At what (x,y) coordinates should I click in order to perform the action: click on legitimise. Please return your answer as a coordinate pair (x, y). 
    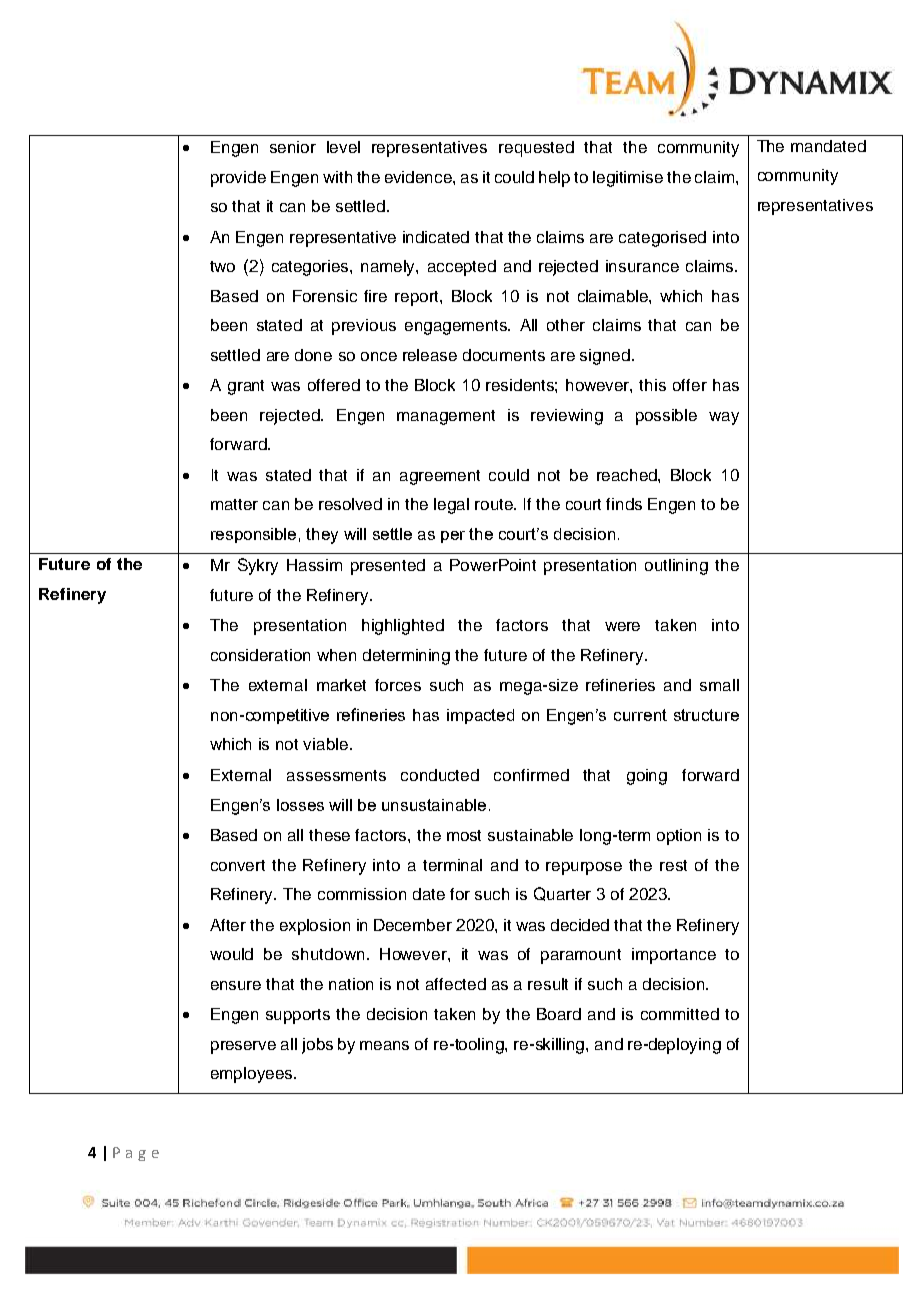
    Looking at the image, I should click on (628, 179).
